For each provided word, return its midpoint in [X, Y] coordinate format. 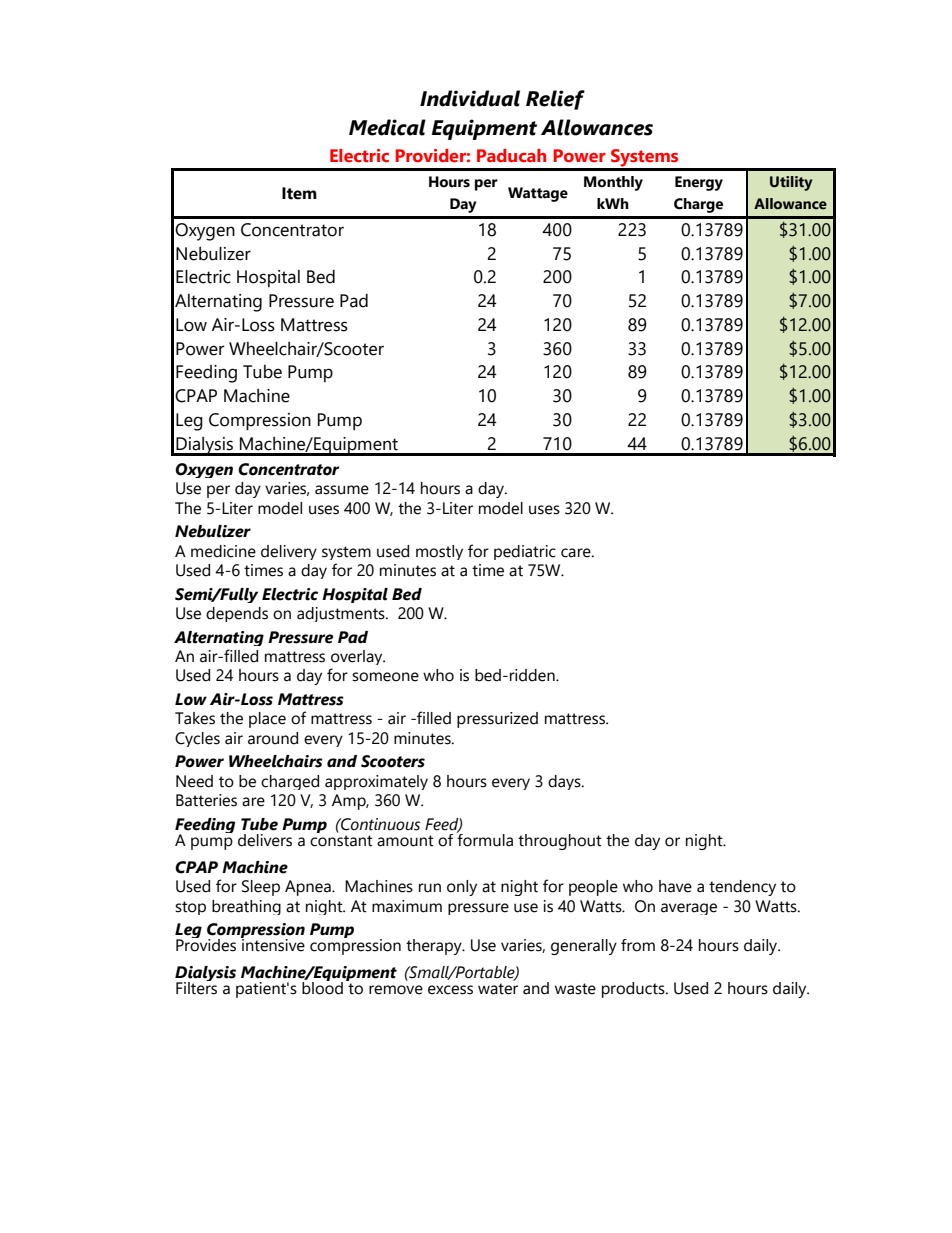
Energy [699, 183]
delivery [289, 552]
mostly [439, 552]
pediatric [525, 552]
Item [299, 193]
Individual [470, 98]
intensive [272, 944]
